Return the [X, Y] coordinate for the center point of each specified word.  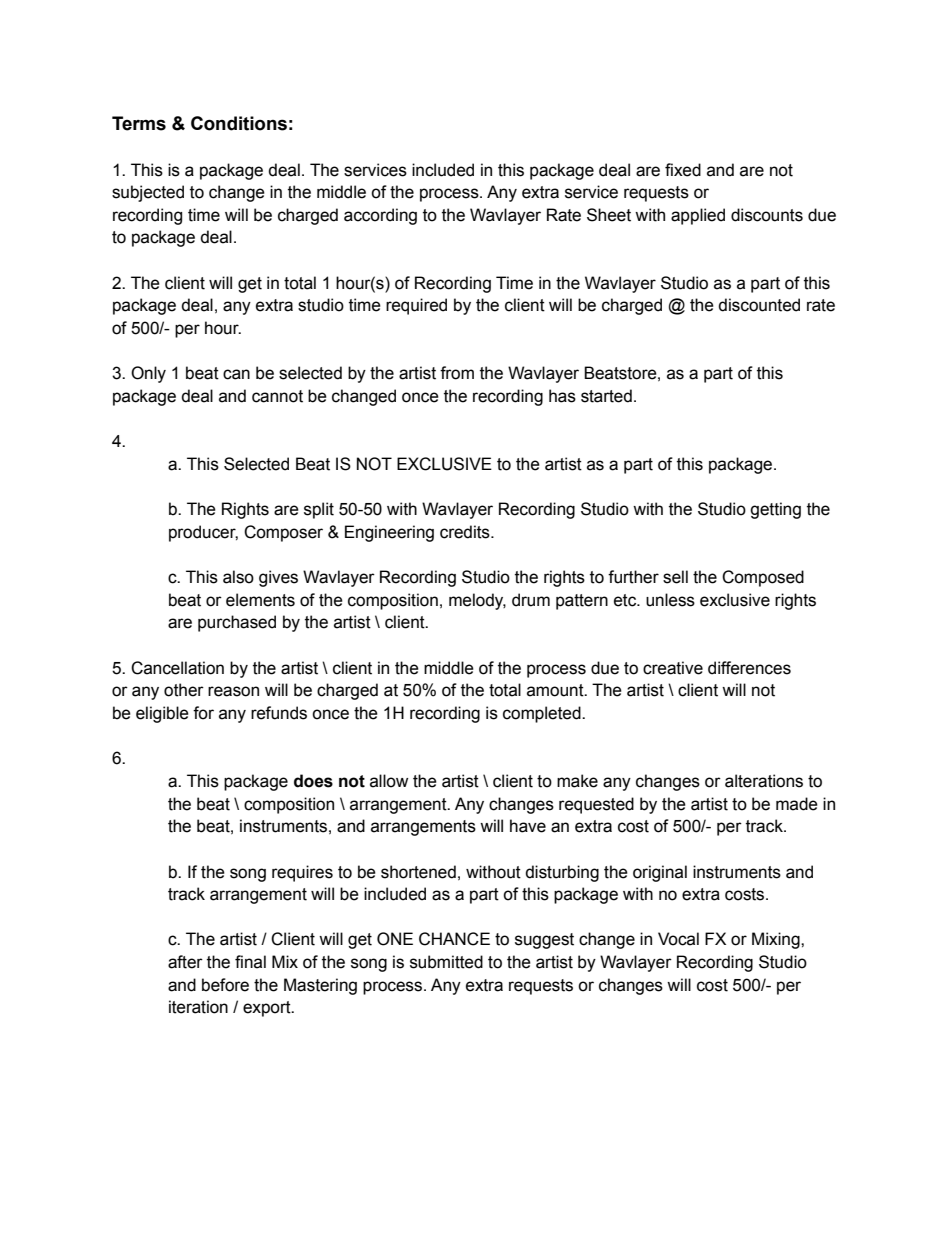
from [457, 373]
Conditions [239, 123]
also [238, 577]
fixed [683, 170]
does [313, 781]
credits [466, 532]
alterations [764, 781]
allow [389, 781]
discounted [759, 305]
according [380, 216]
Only [148, 374]
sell [675, 577]
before [225, 985]
